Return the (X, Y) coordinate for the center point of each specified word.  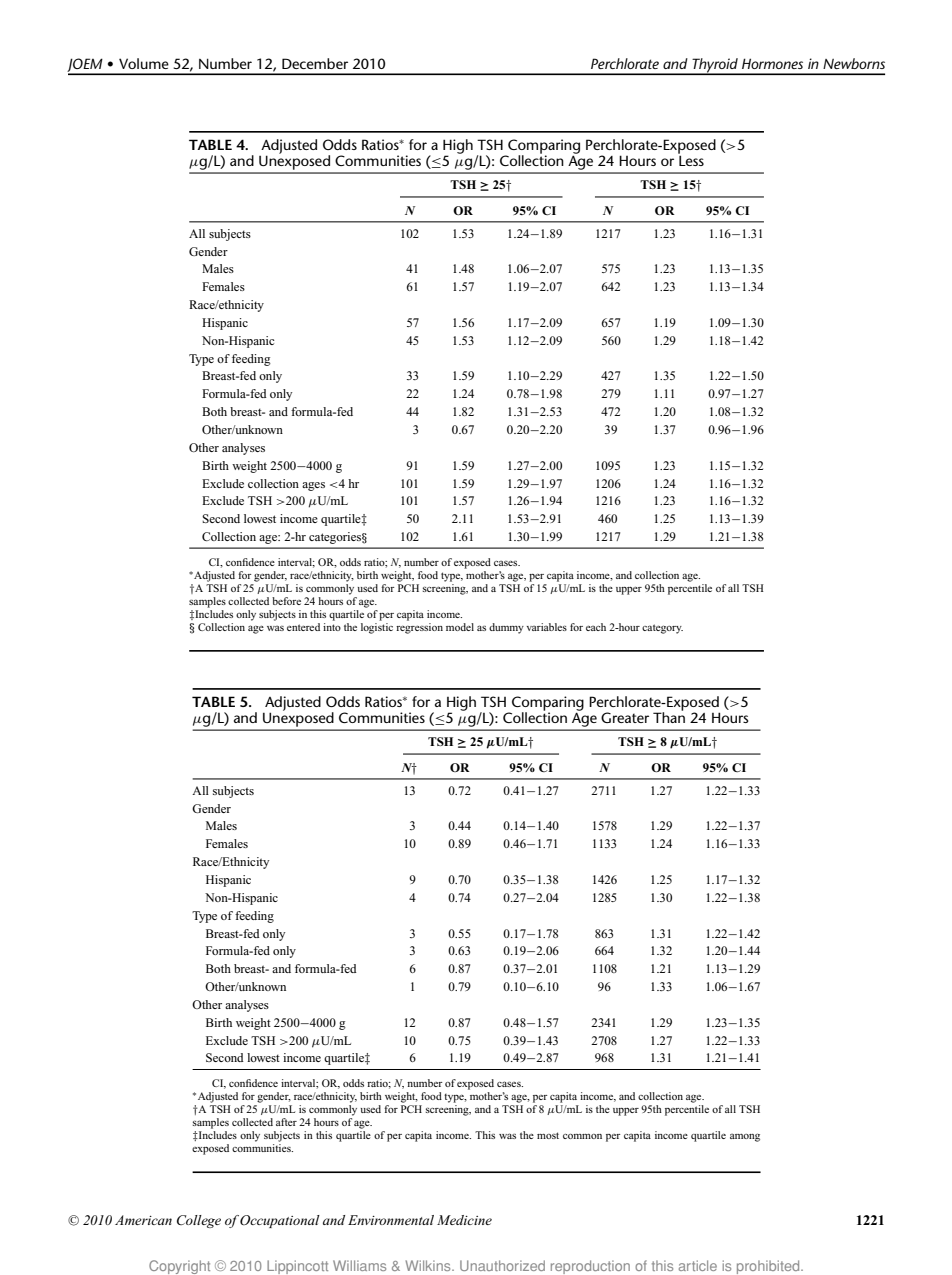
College (199, 1221)
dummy (506, 628)
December (315, 63)
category (662, 629)
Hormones (772, 63)
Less (691, 159)
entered (303, 627)
